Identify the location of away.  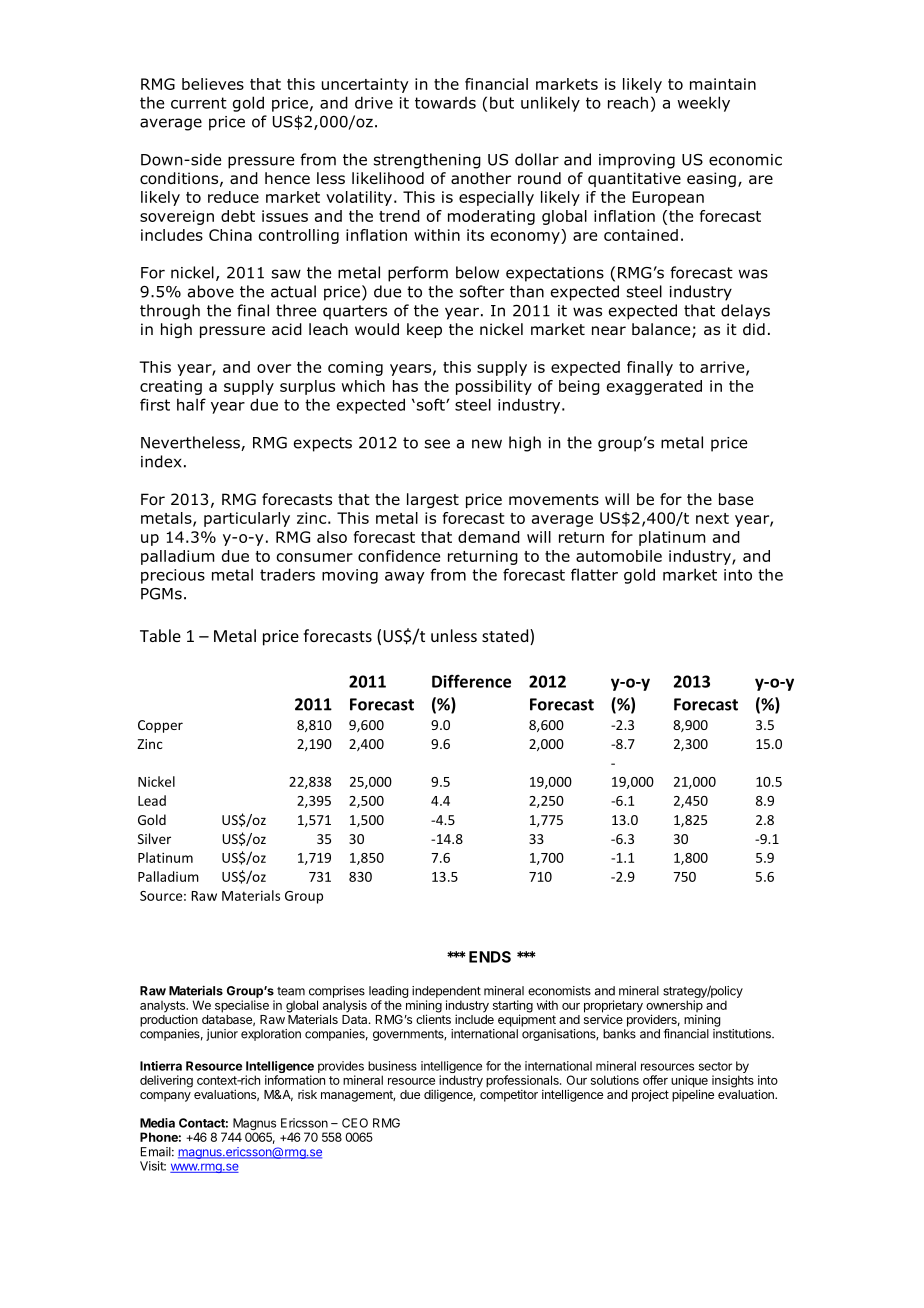
(405, 578).
